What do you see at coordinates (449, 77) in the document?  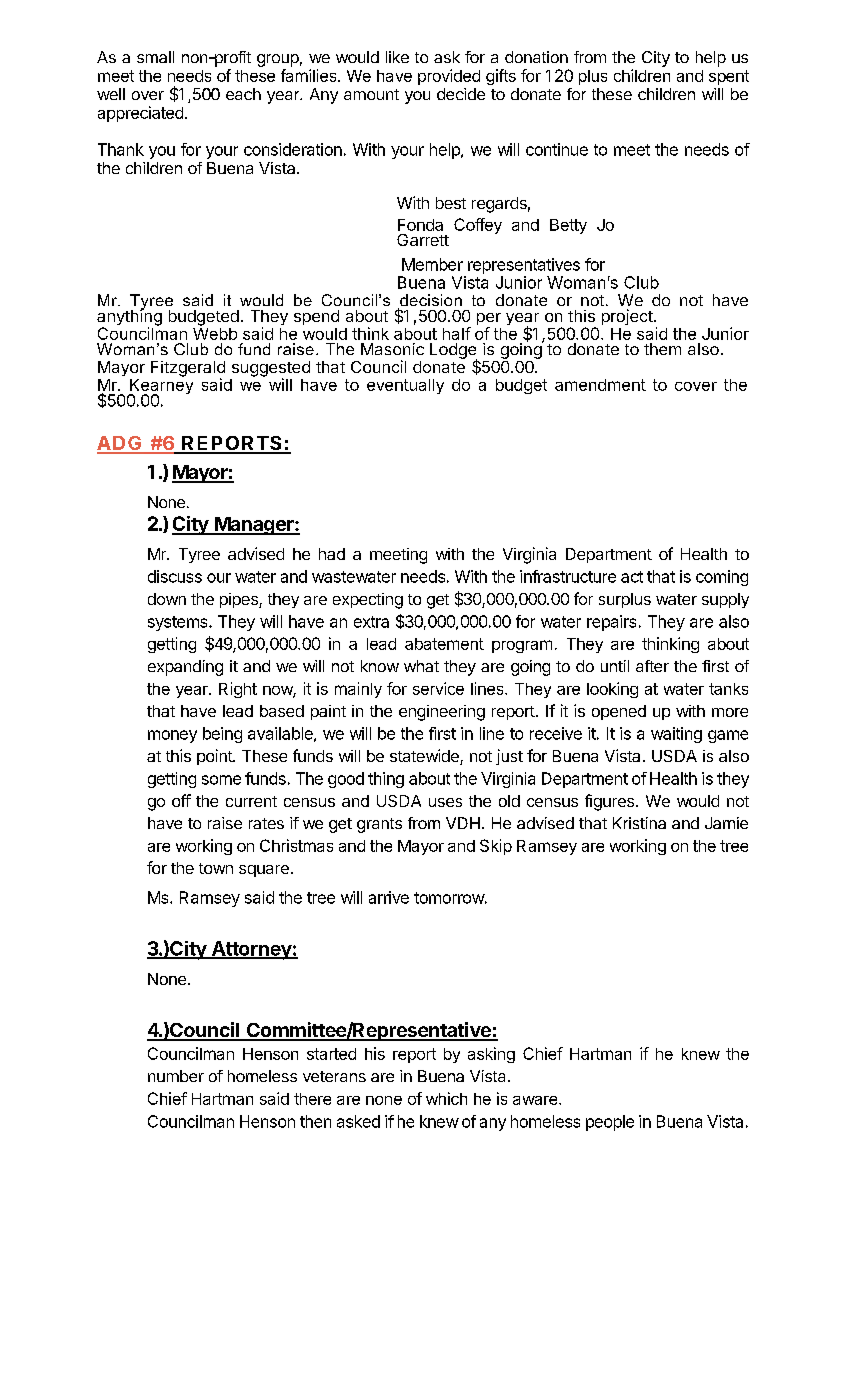 I see `provided` at bounding box center [449, 77].
